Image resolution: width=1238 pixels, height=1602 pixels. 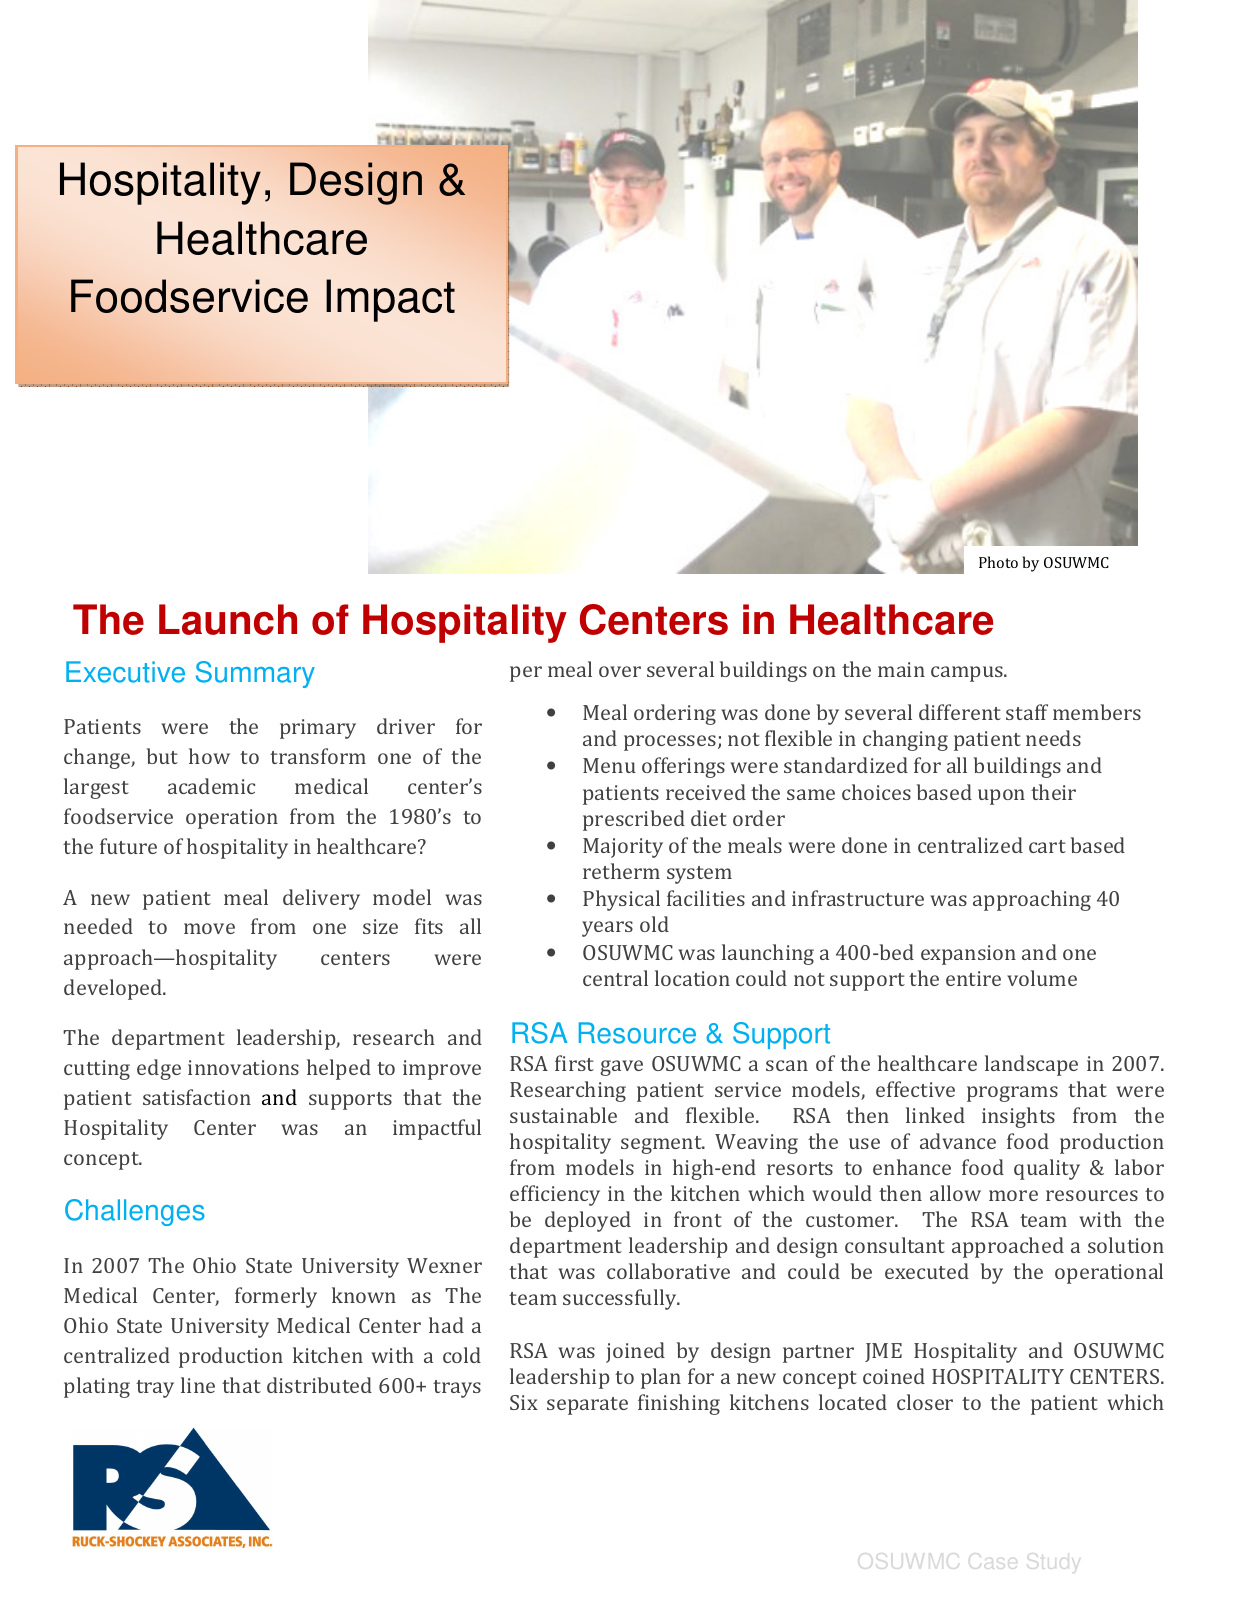 I want to click on entire, so click(x=973, y=978).
